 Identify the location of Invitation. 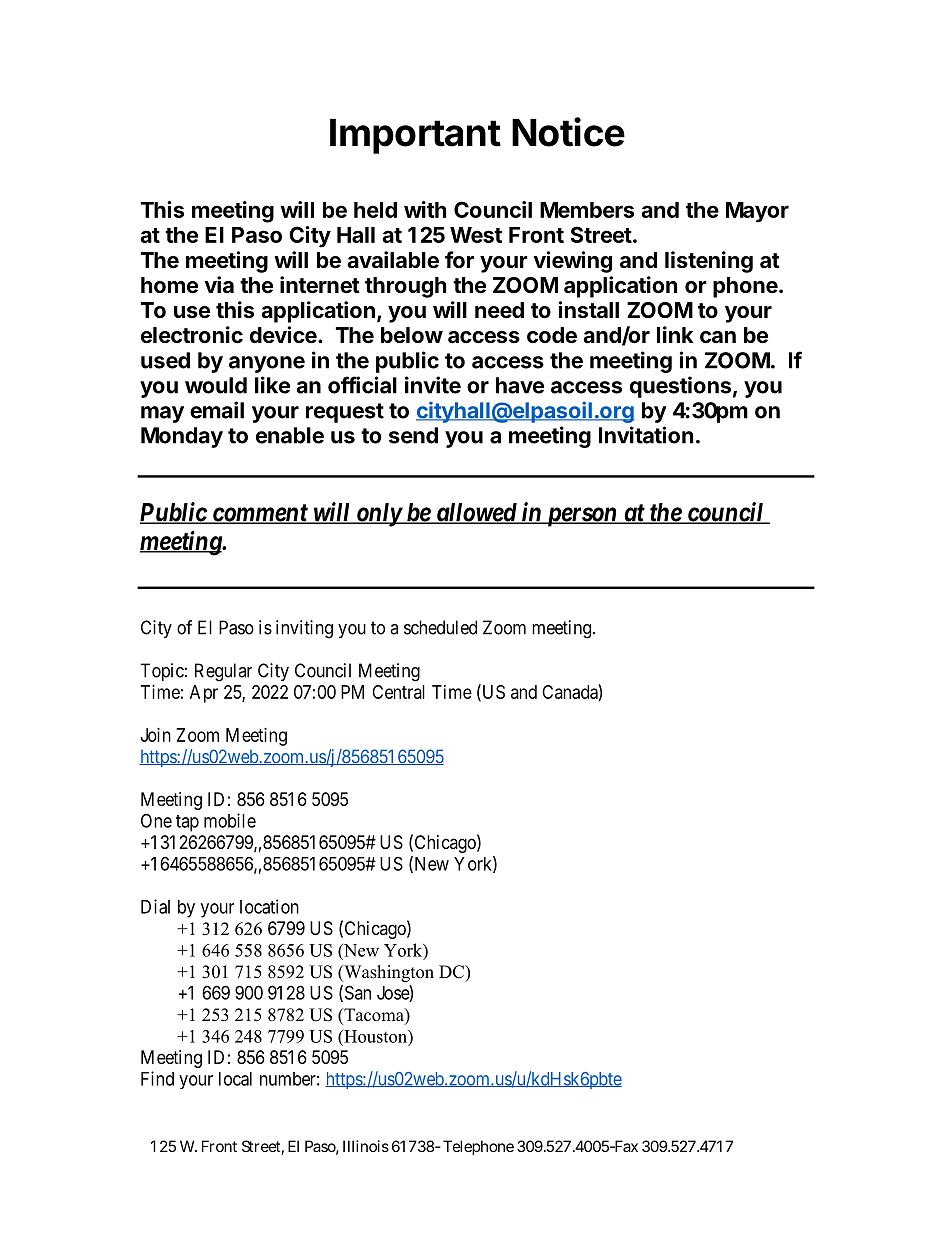
(646, 435).
